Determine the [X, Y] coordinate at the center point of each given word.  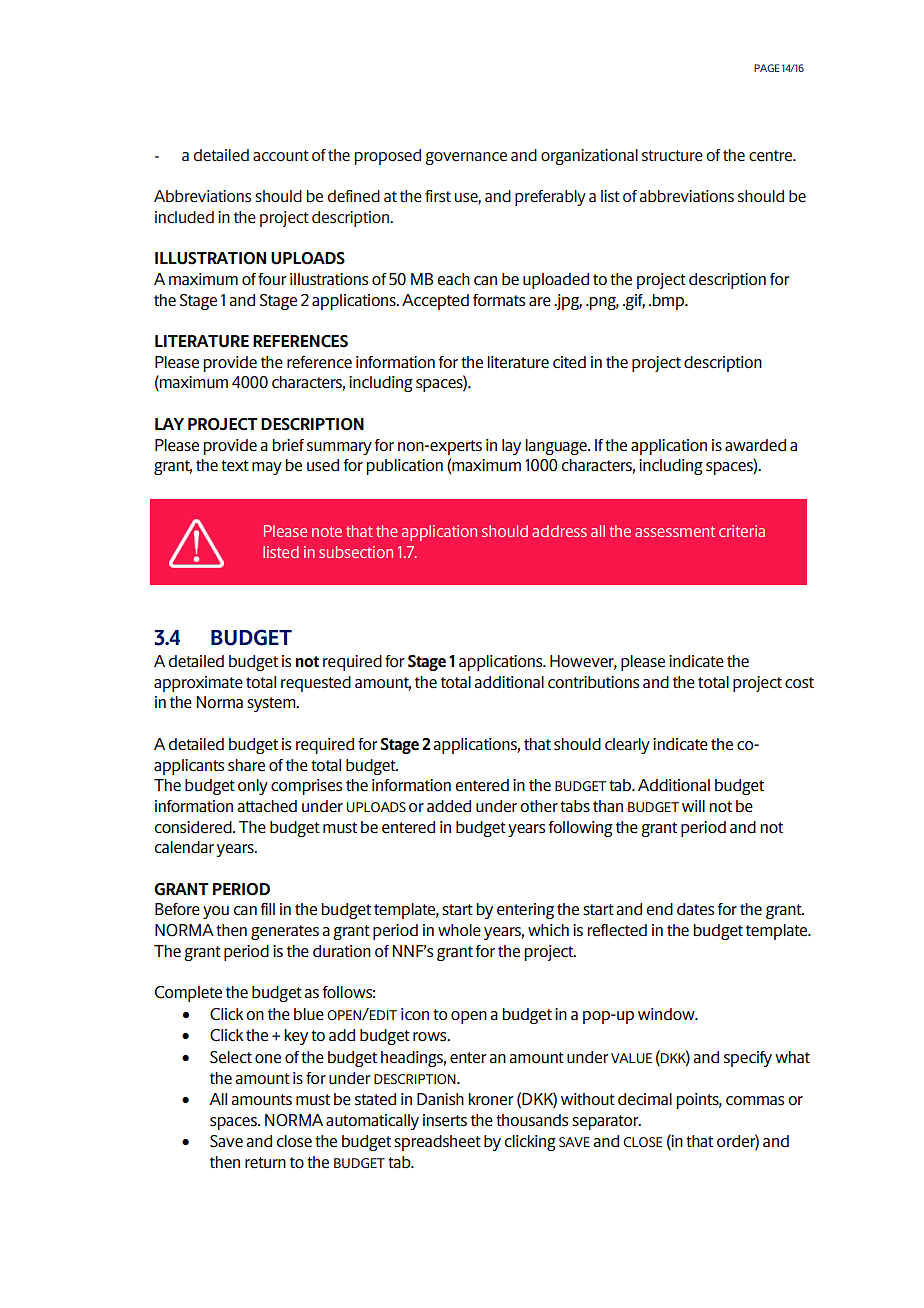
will [693, 806]
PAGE [767, 68]
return [265, 1163]
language [557, 447]
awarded [755, 445]
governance [466, 158]
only [253, 787]
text [235, 466]
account [281, 155]
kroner [490, 1099]
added [449, 806]
